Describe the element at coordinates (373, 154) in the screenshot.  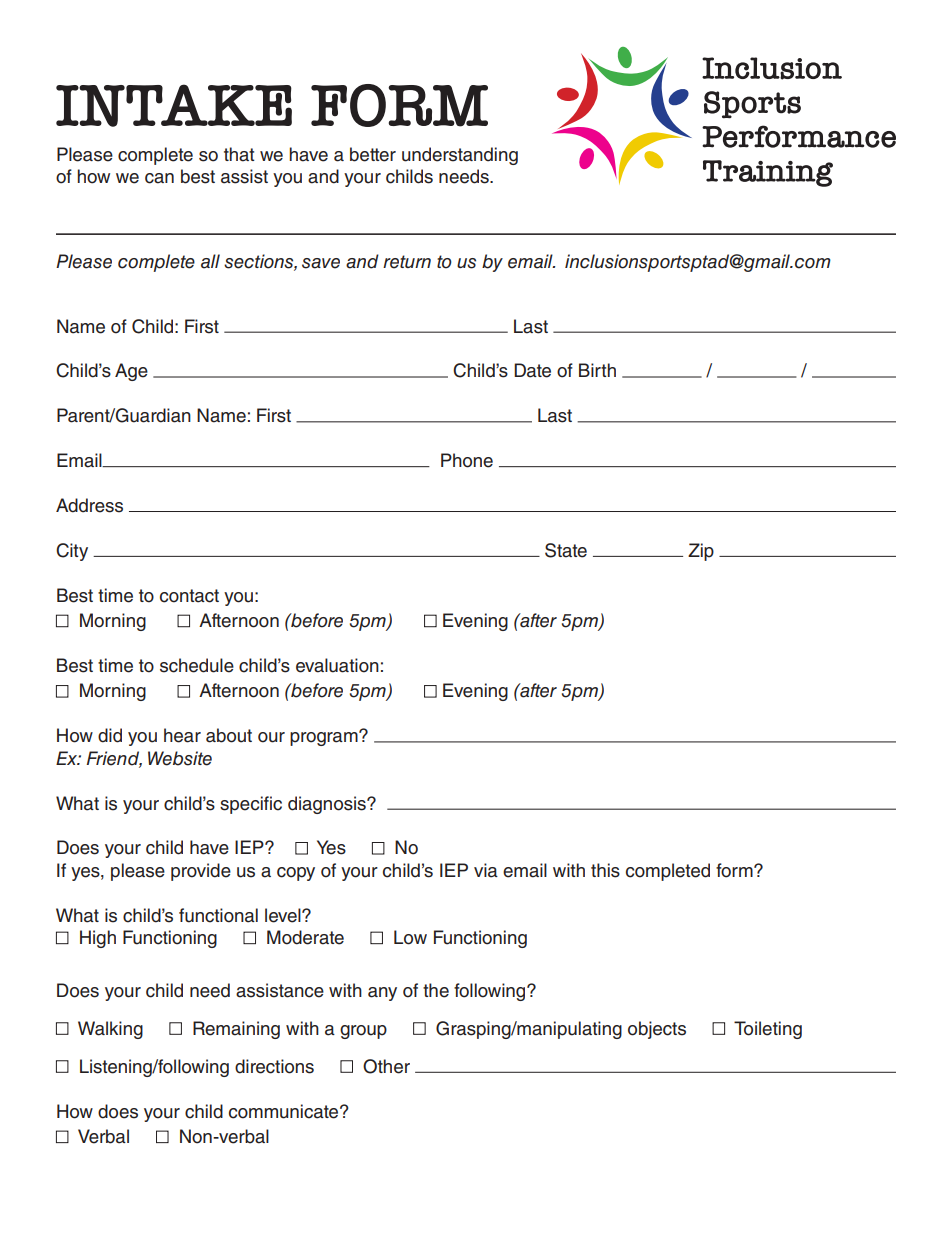
I see `better` at that location.
